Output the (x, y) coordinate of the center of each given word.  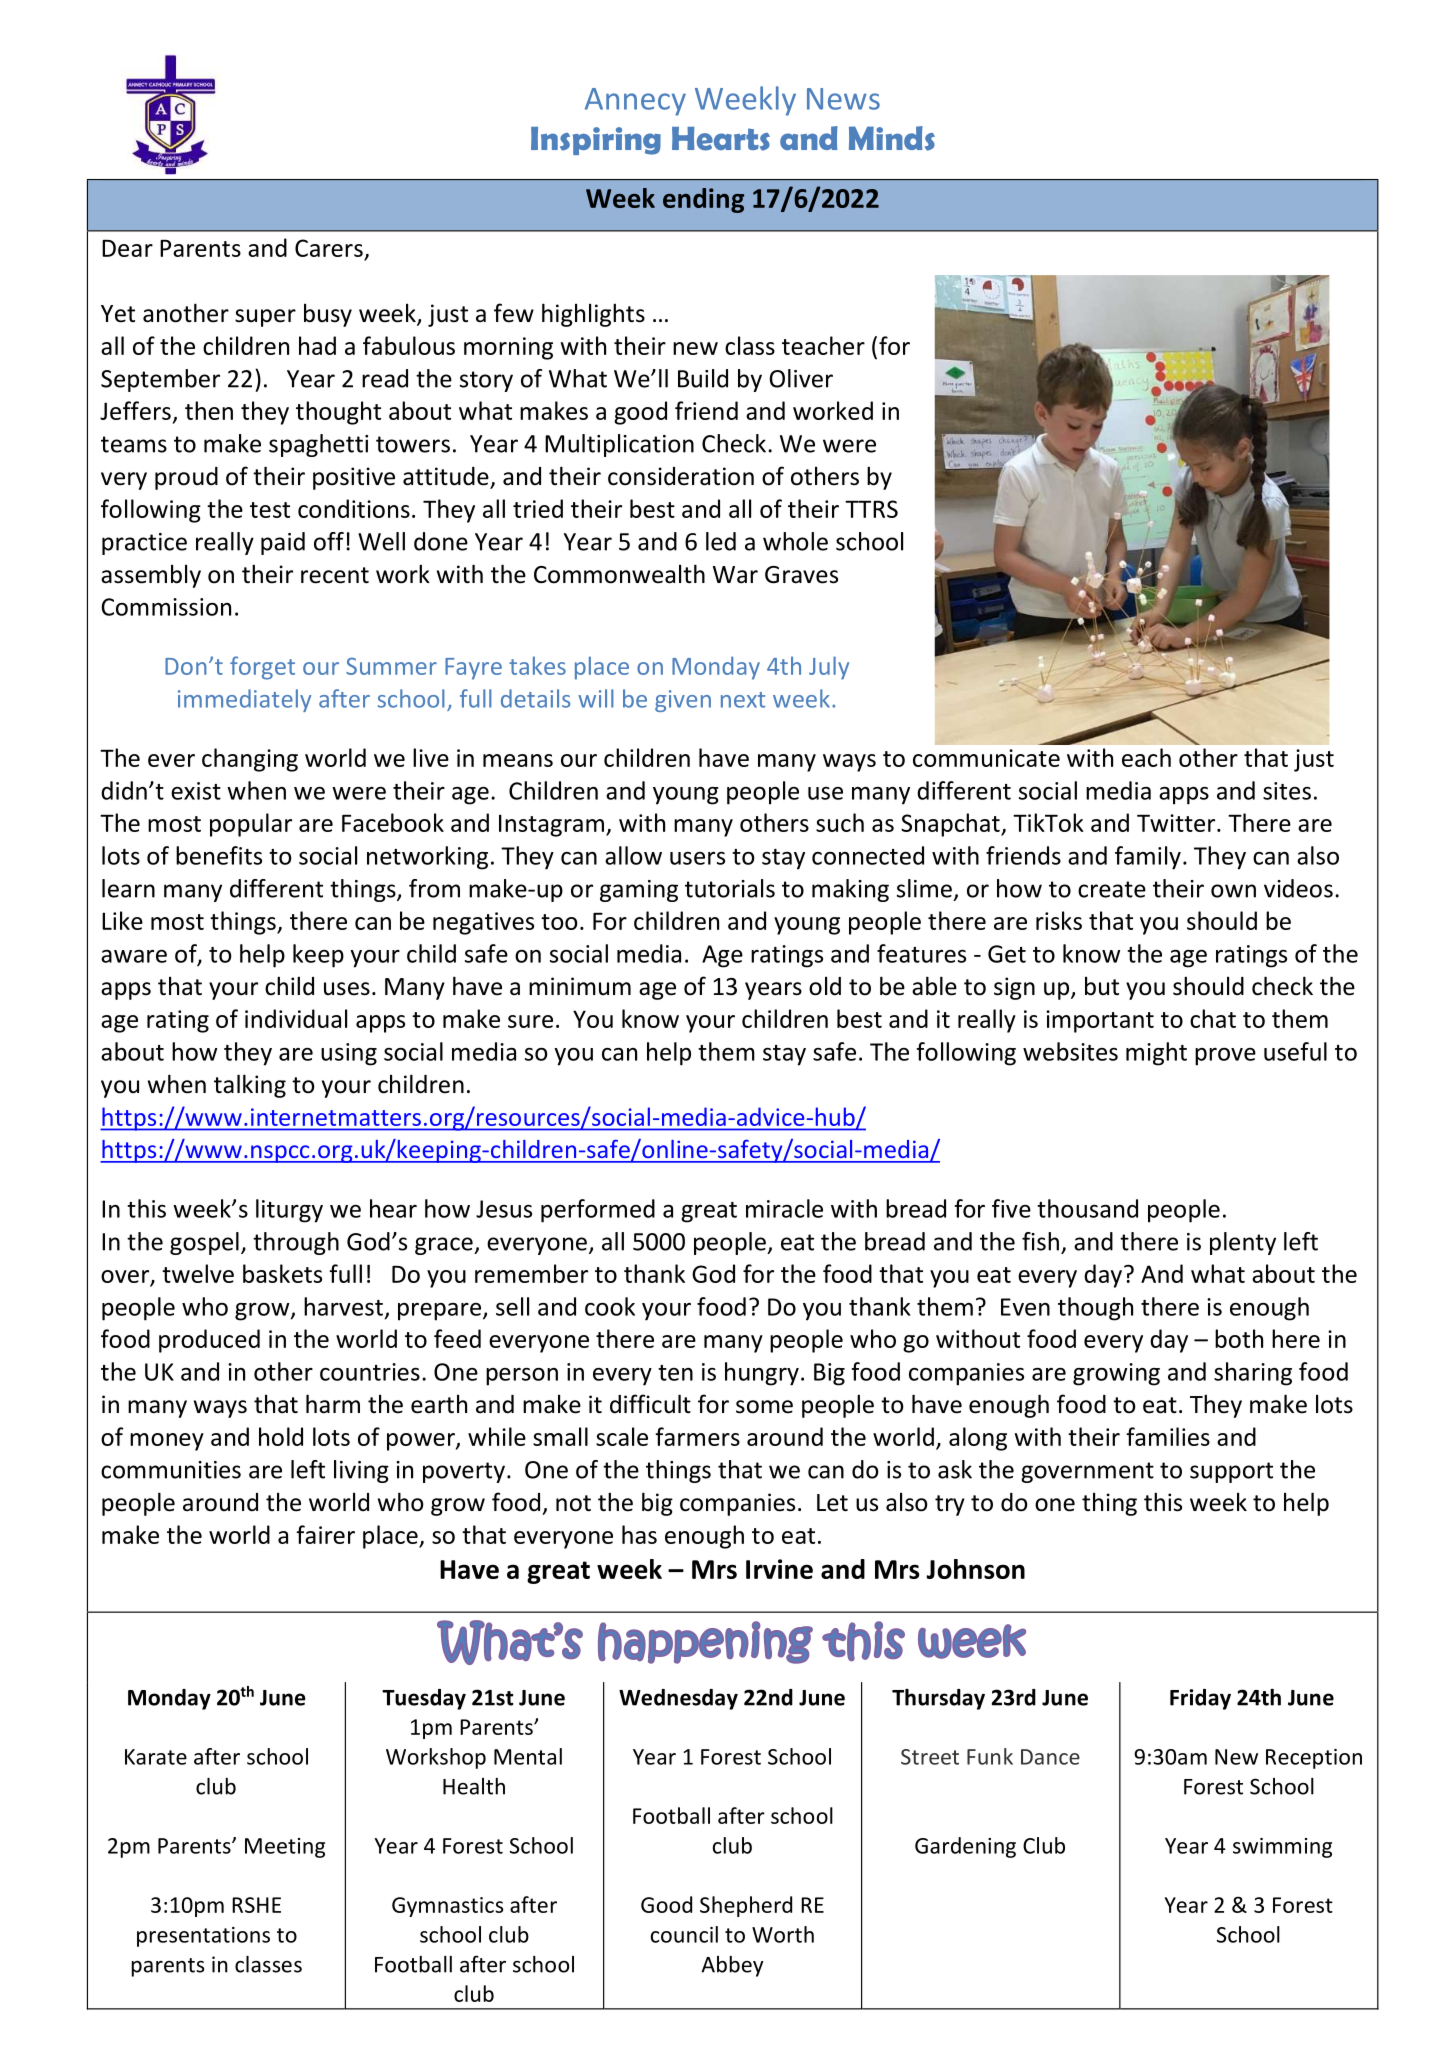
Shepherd (746, 1906)
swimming (1282, 1848)
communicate (986, 758)
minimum (580, 986)
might (1156, 1054)
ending (703, 200)
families (1168, 1436)
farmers (697, 1436)
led (721, 541)
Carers (329, 248)
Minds (892, 138)
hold (281, 1436)
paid (283, 543)
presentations (203, 1937)
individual (296, 1018)
